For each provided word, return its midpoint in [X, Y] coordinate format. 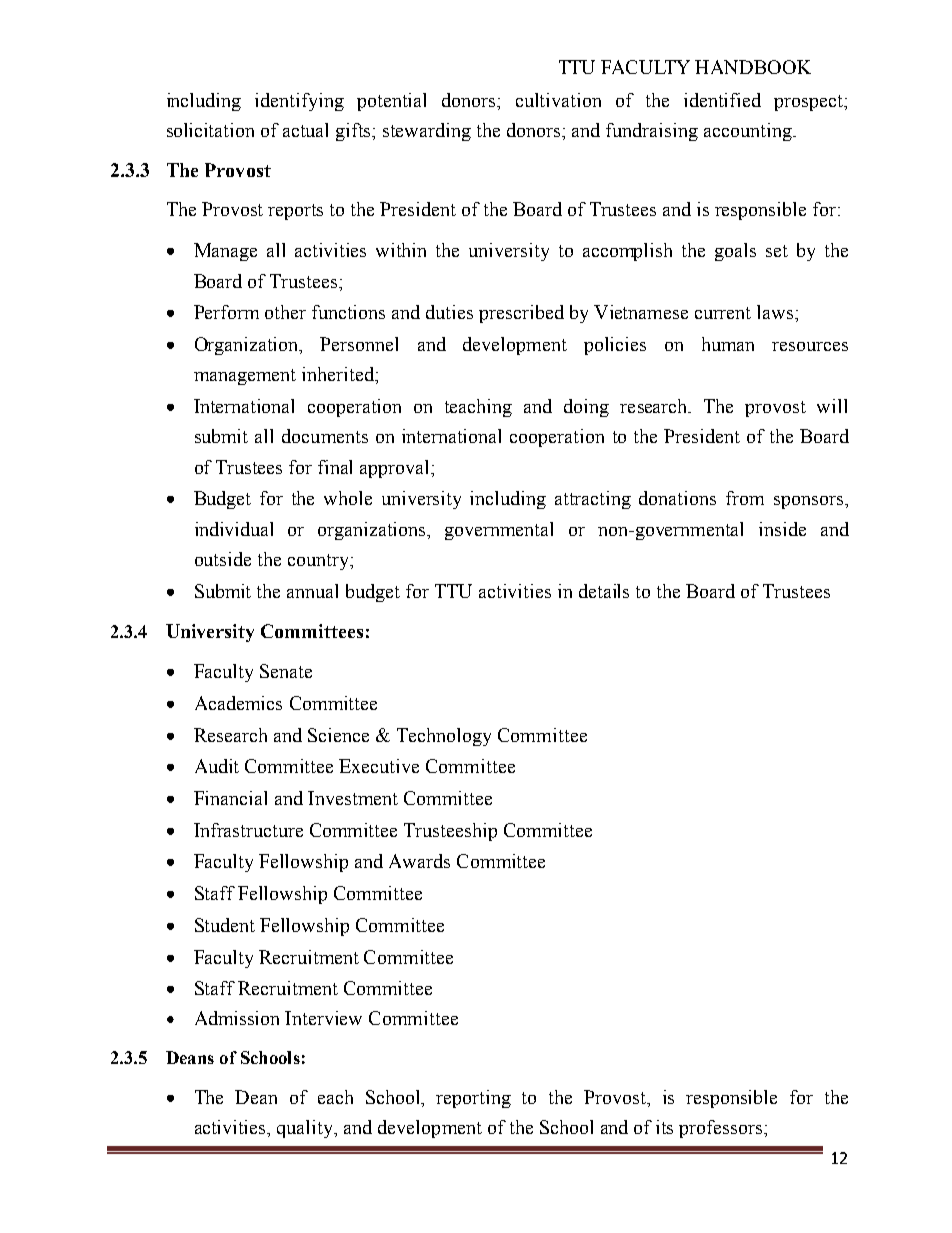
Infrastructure [248, 830]
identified [722, 100]
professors [722, 1129]
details [604, 591]
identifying [299, 102]
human [728, 344]
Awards [419, 861]
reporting [473, 1099]
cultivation [558, 100]
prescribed [521, 314]
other [285, 312]
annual [312, 591]
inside [782, 529]
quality [306, 1129]
